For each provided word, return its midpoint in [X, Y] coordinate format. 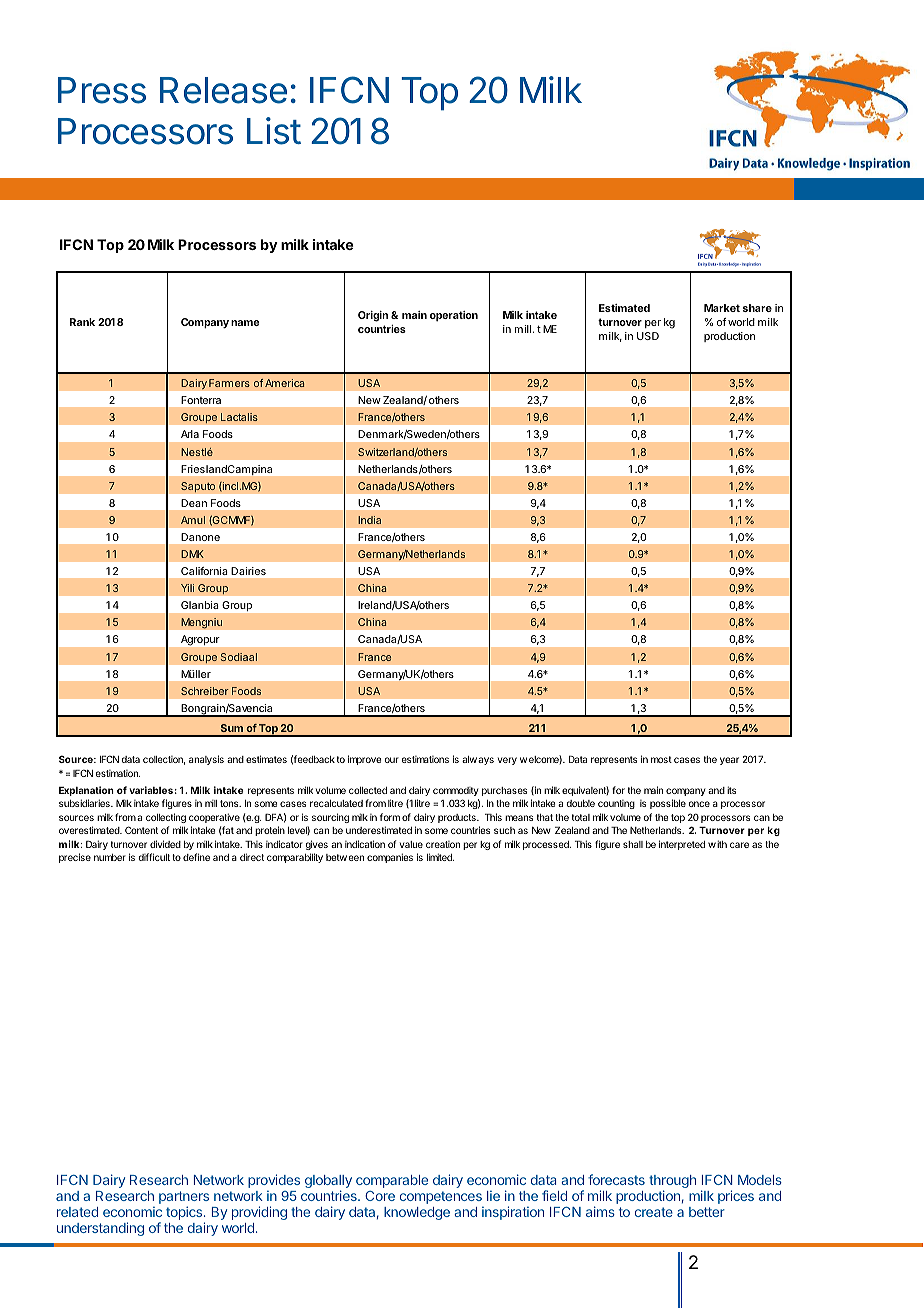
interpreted [682, 845]
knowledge [417, 1213]
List [274, 131]
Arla [190, 434]
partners [184, 1199]
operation [454, 316]
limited [440, 857]
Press [102, 90]
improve [364, 760]
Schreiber [205, 691]
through [672, 1183]
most [661, 759]
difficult [154, 857]
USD [648, 336]
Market [722, 308]
